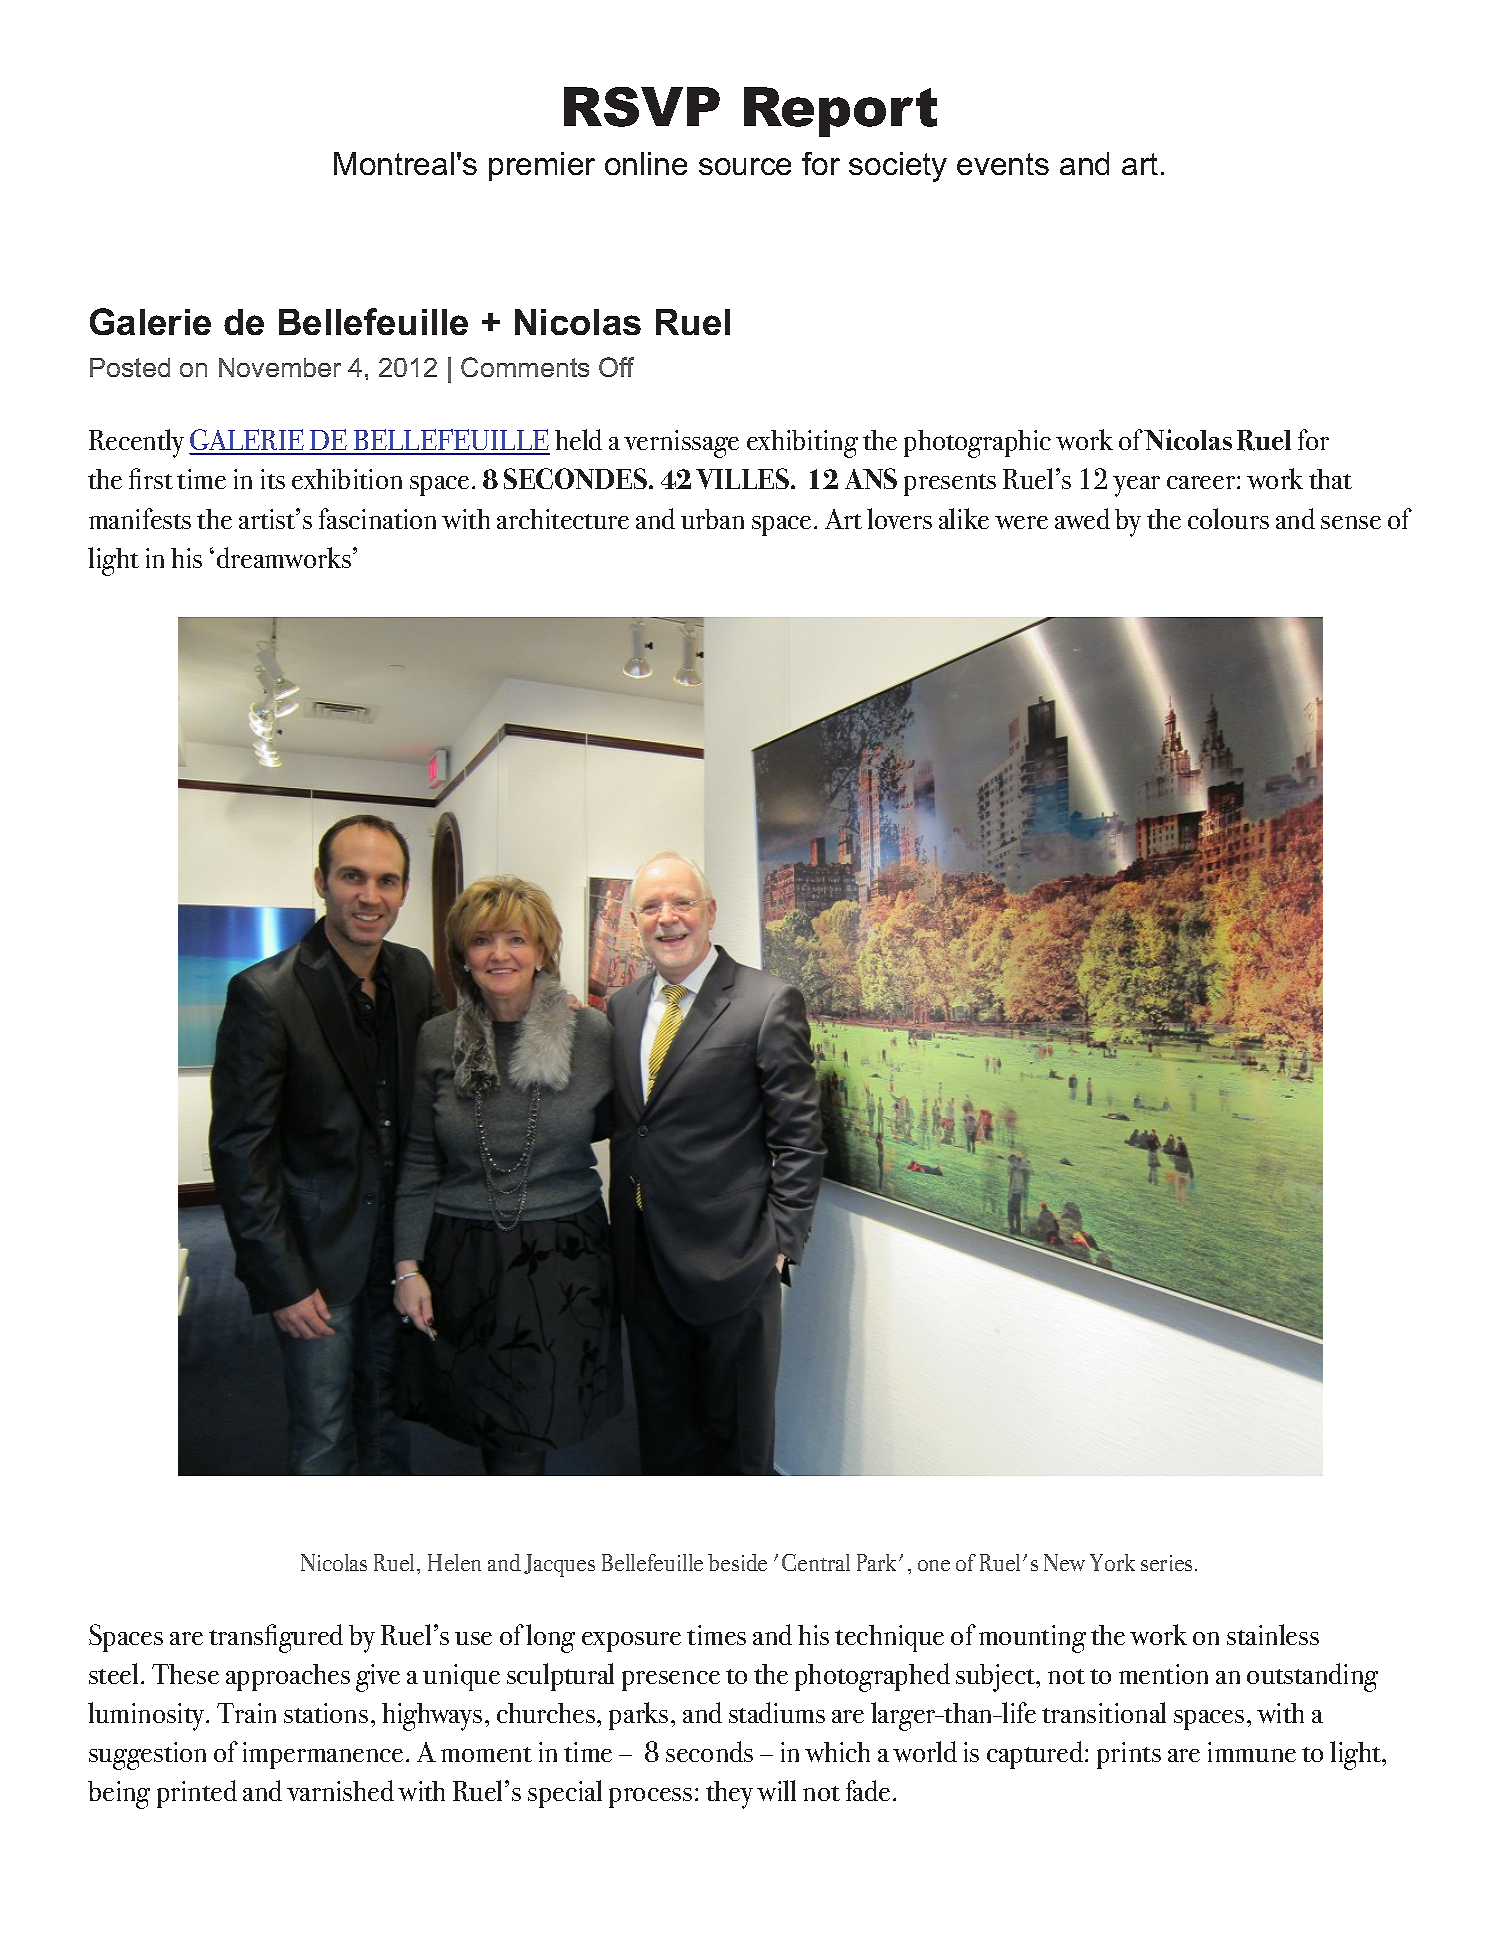 This screenshot has width=1500, height=1941. I want to click on Train, so click(246, 1713).
